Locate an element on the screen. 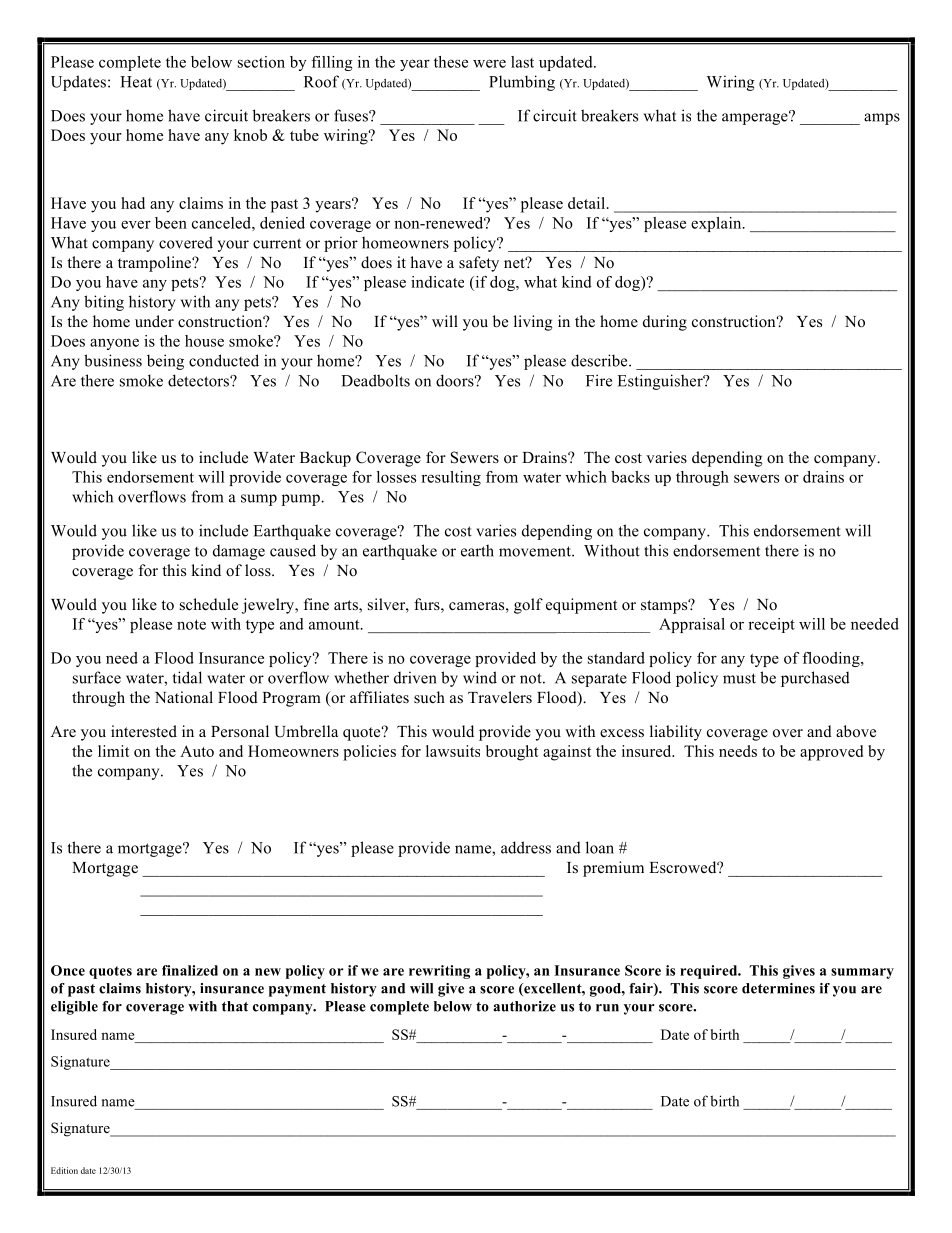 This screenshot has height=1233, width=952. living is located at coordinates (533, 323).
